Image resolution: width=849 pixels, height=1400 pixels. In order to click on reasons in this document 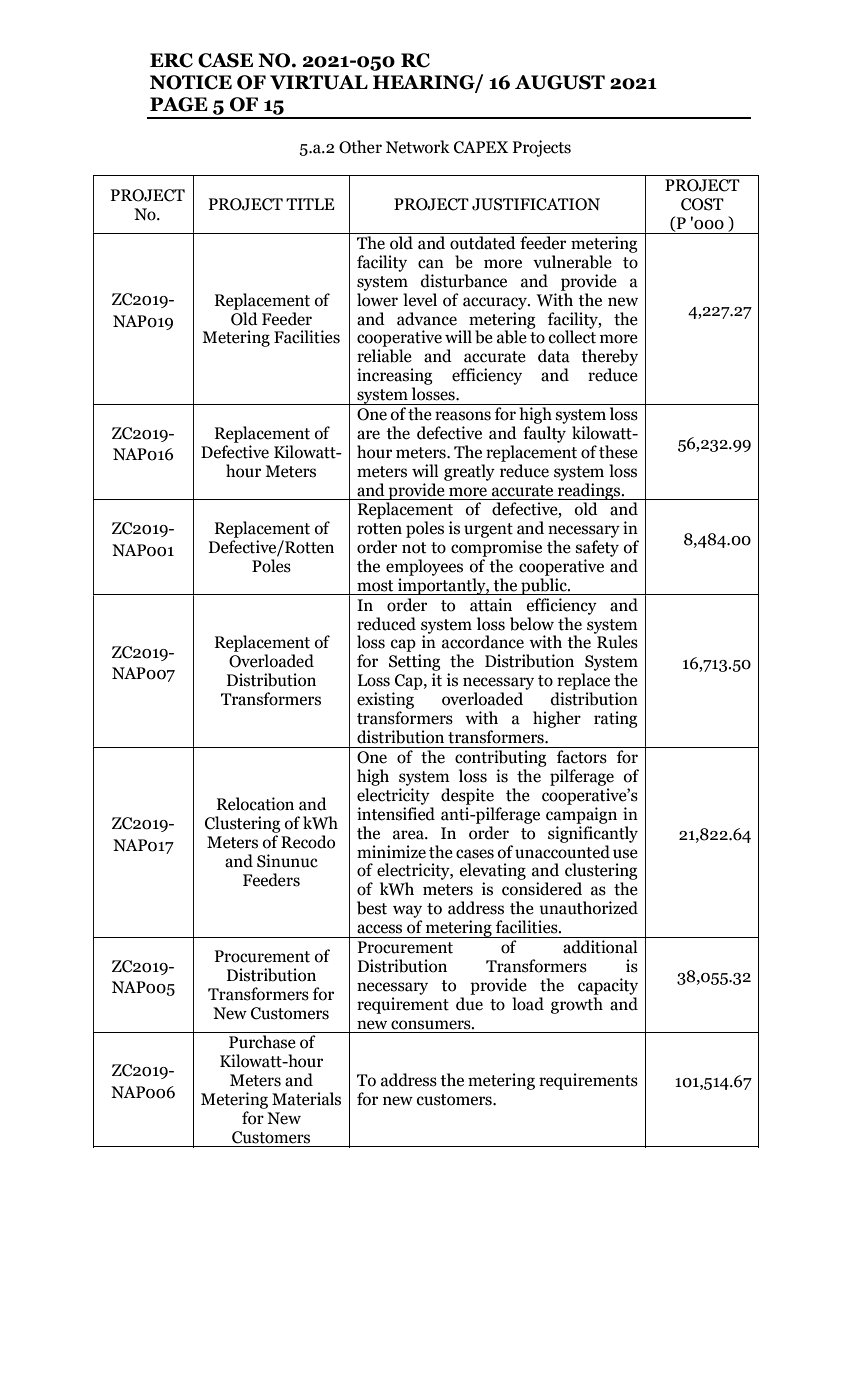, I will do `click(463, 416)`.
